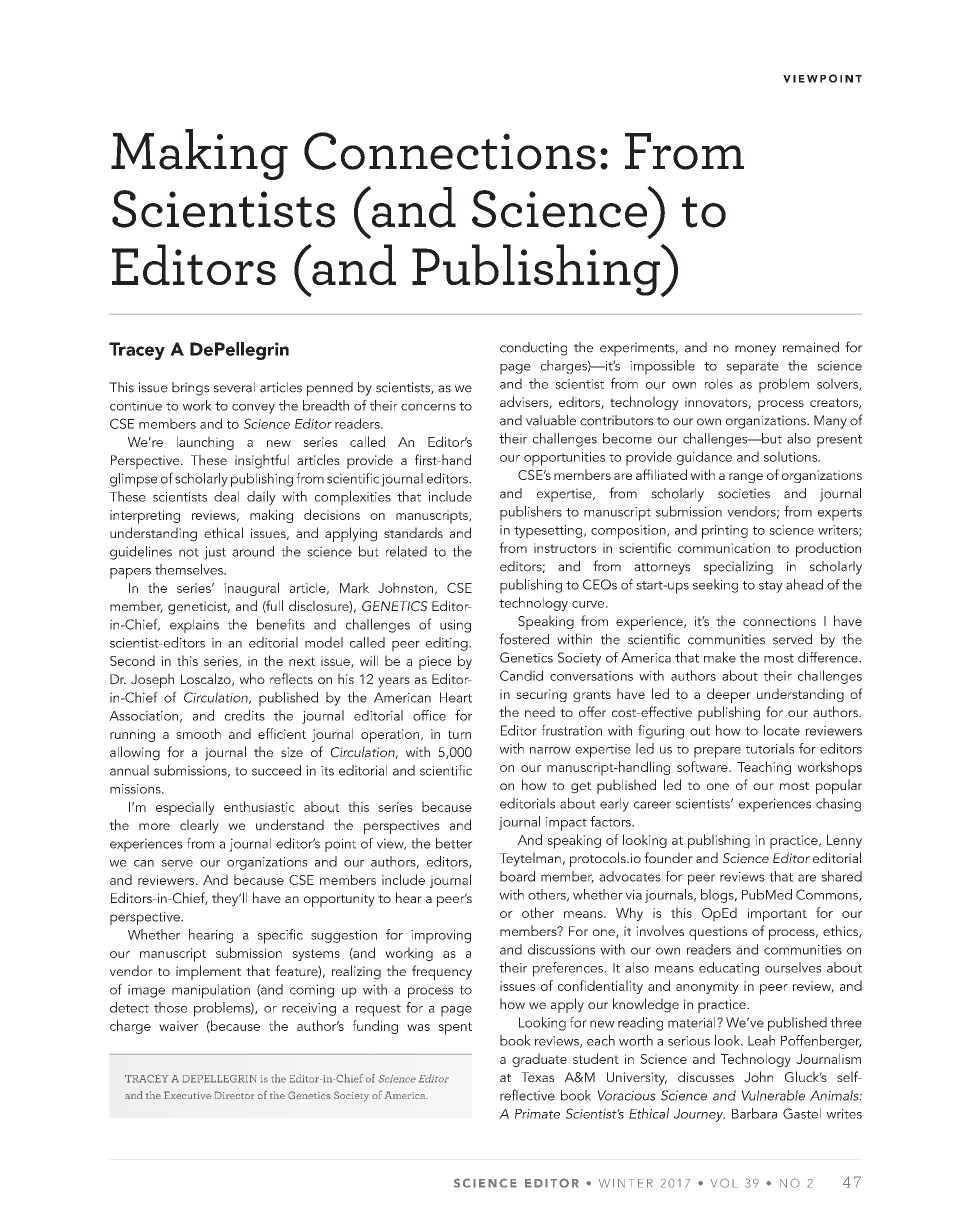  Describe the element at coordinates (753, 368) in the screenshot. I see `separate` at that location.
